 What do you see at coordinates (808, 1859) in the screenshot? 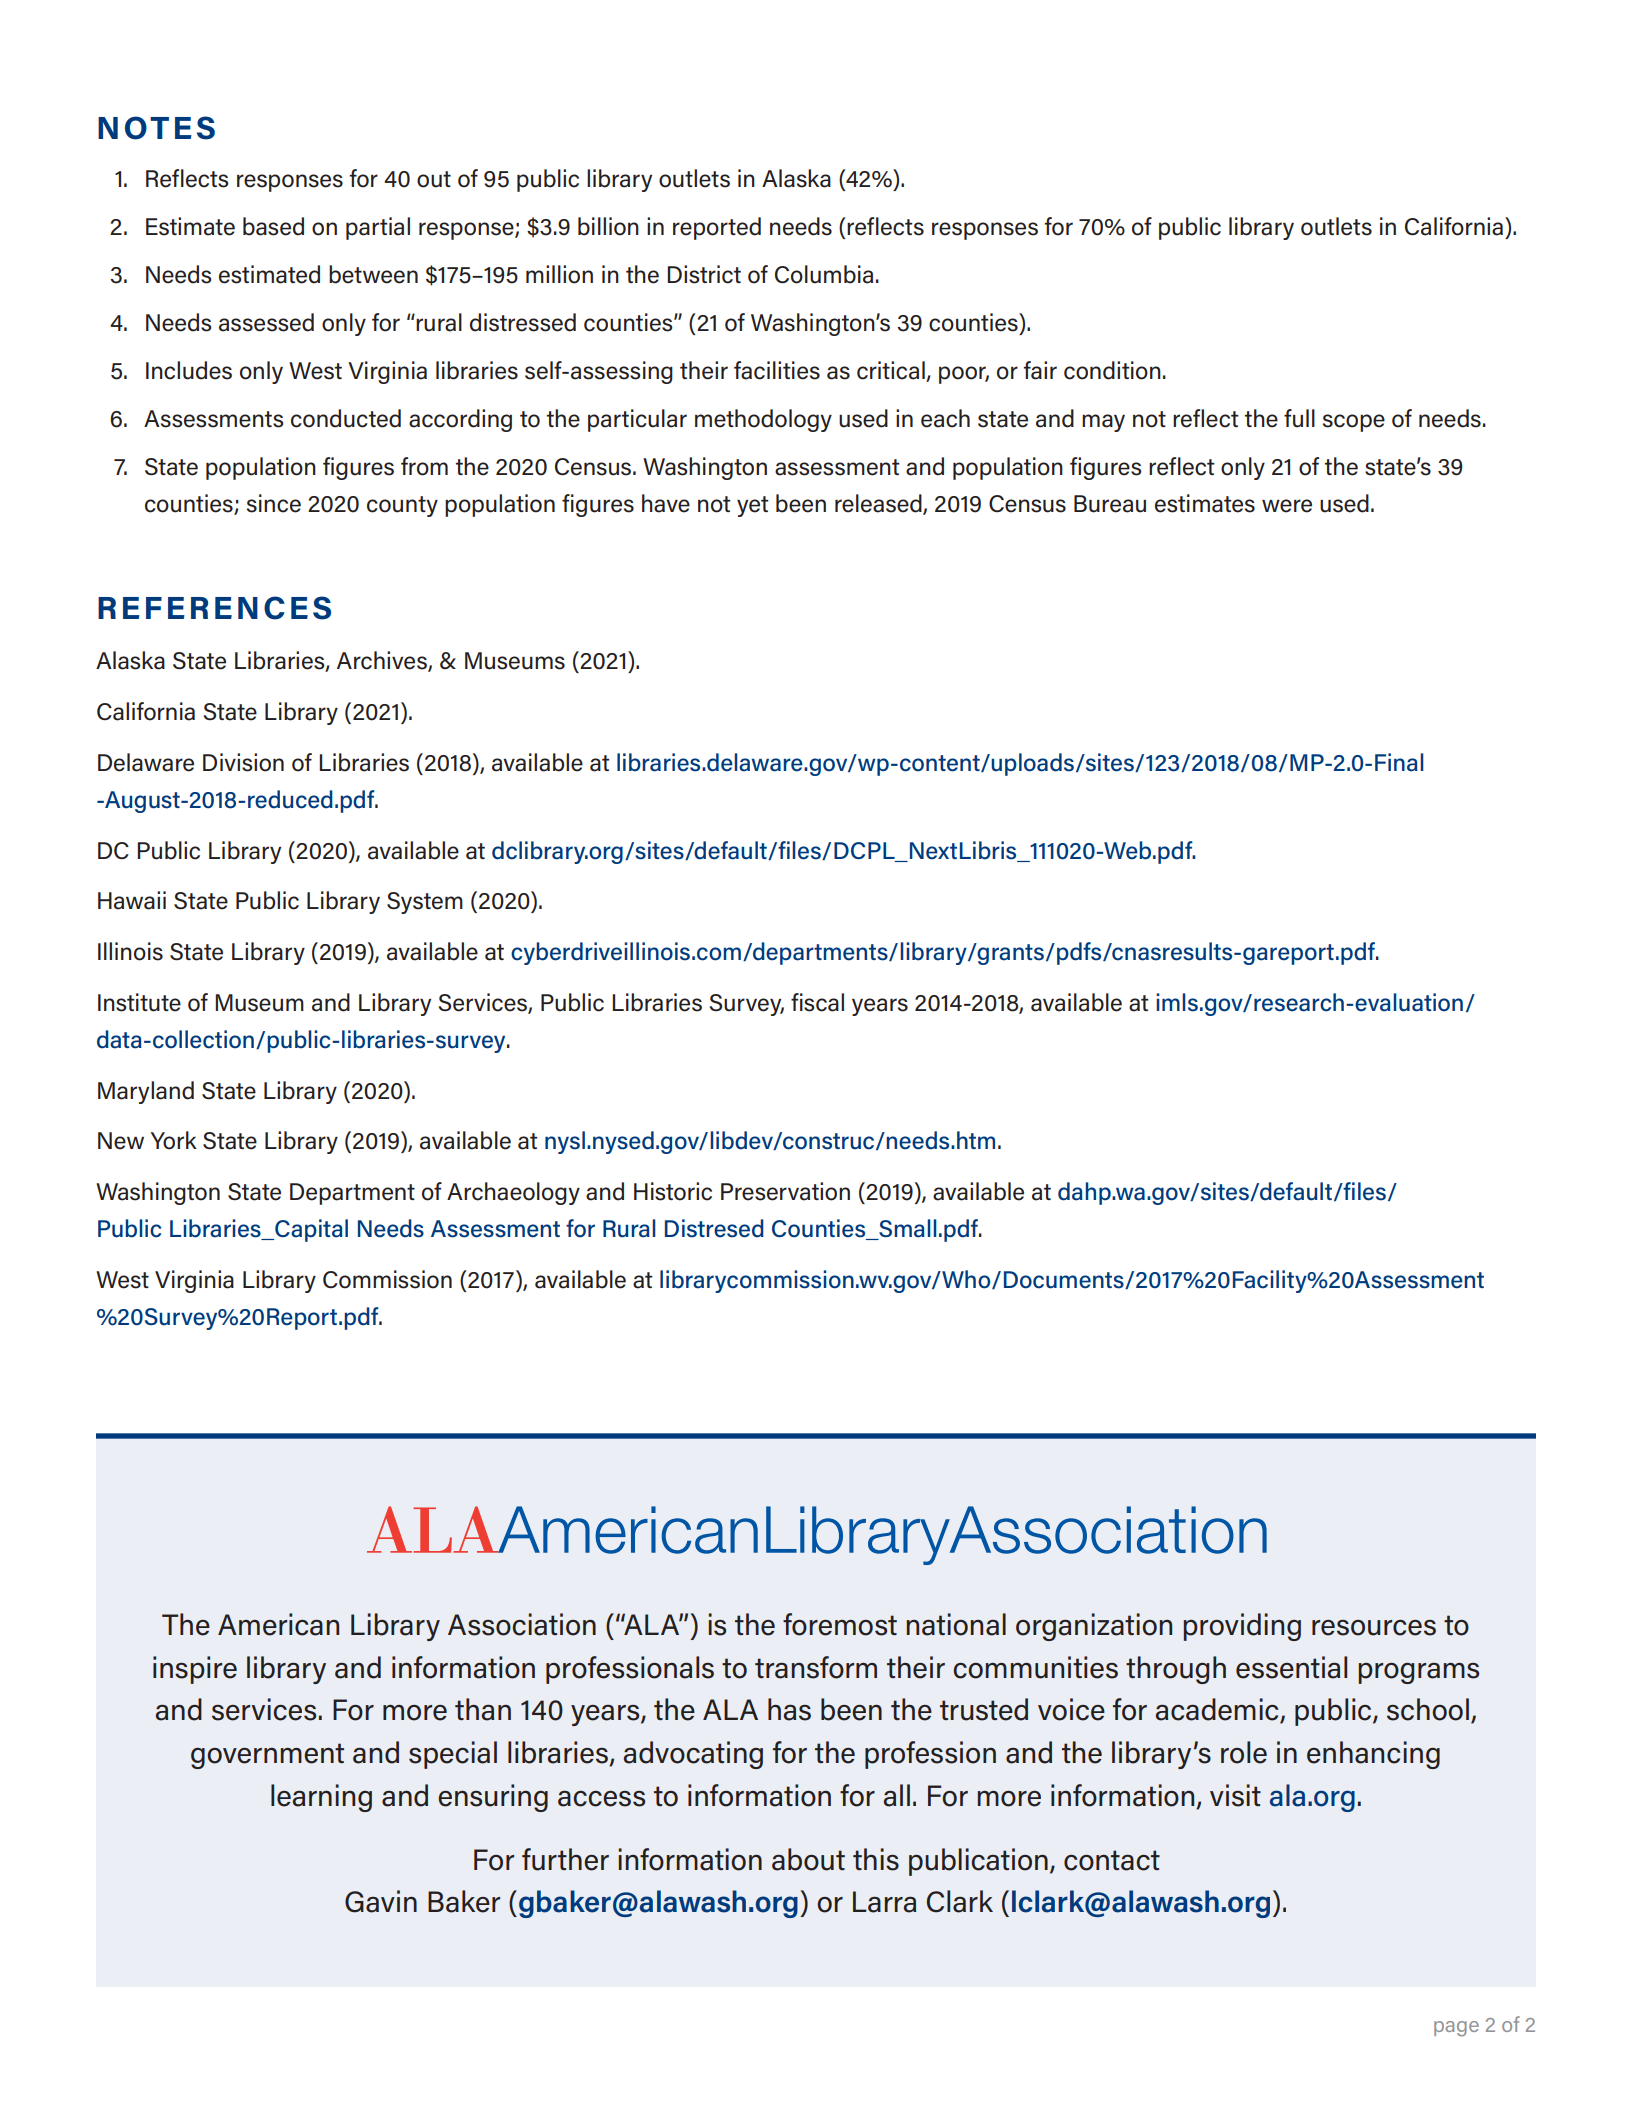
I see `about` at bounding box center [808, 1859].
